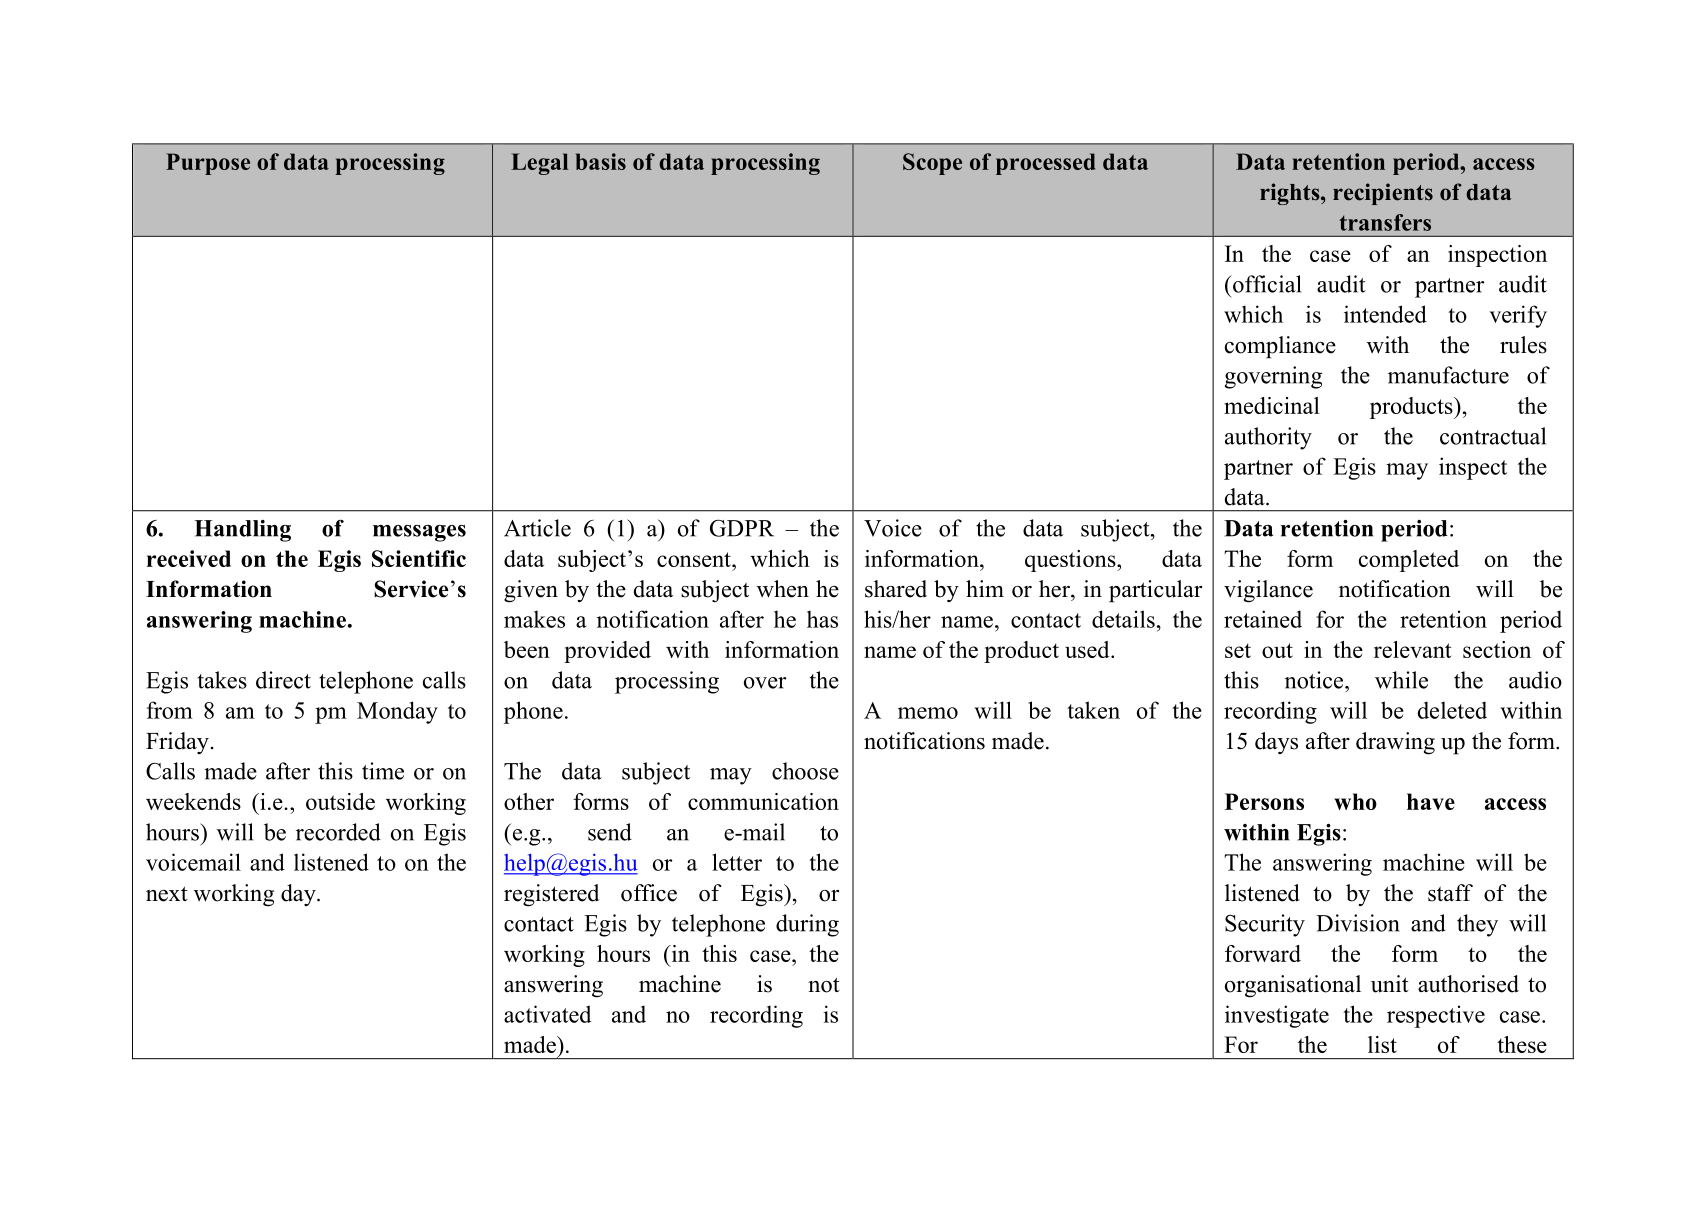  I want to click on vigilance, so click(1268, 591).
